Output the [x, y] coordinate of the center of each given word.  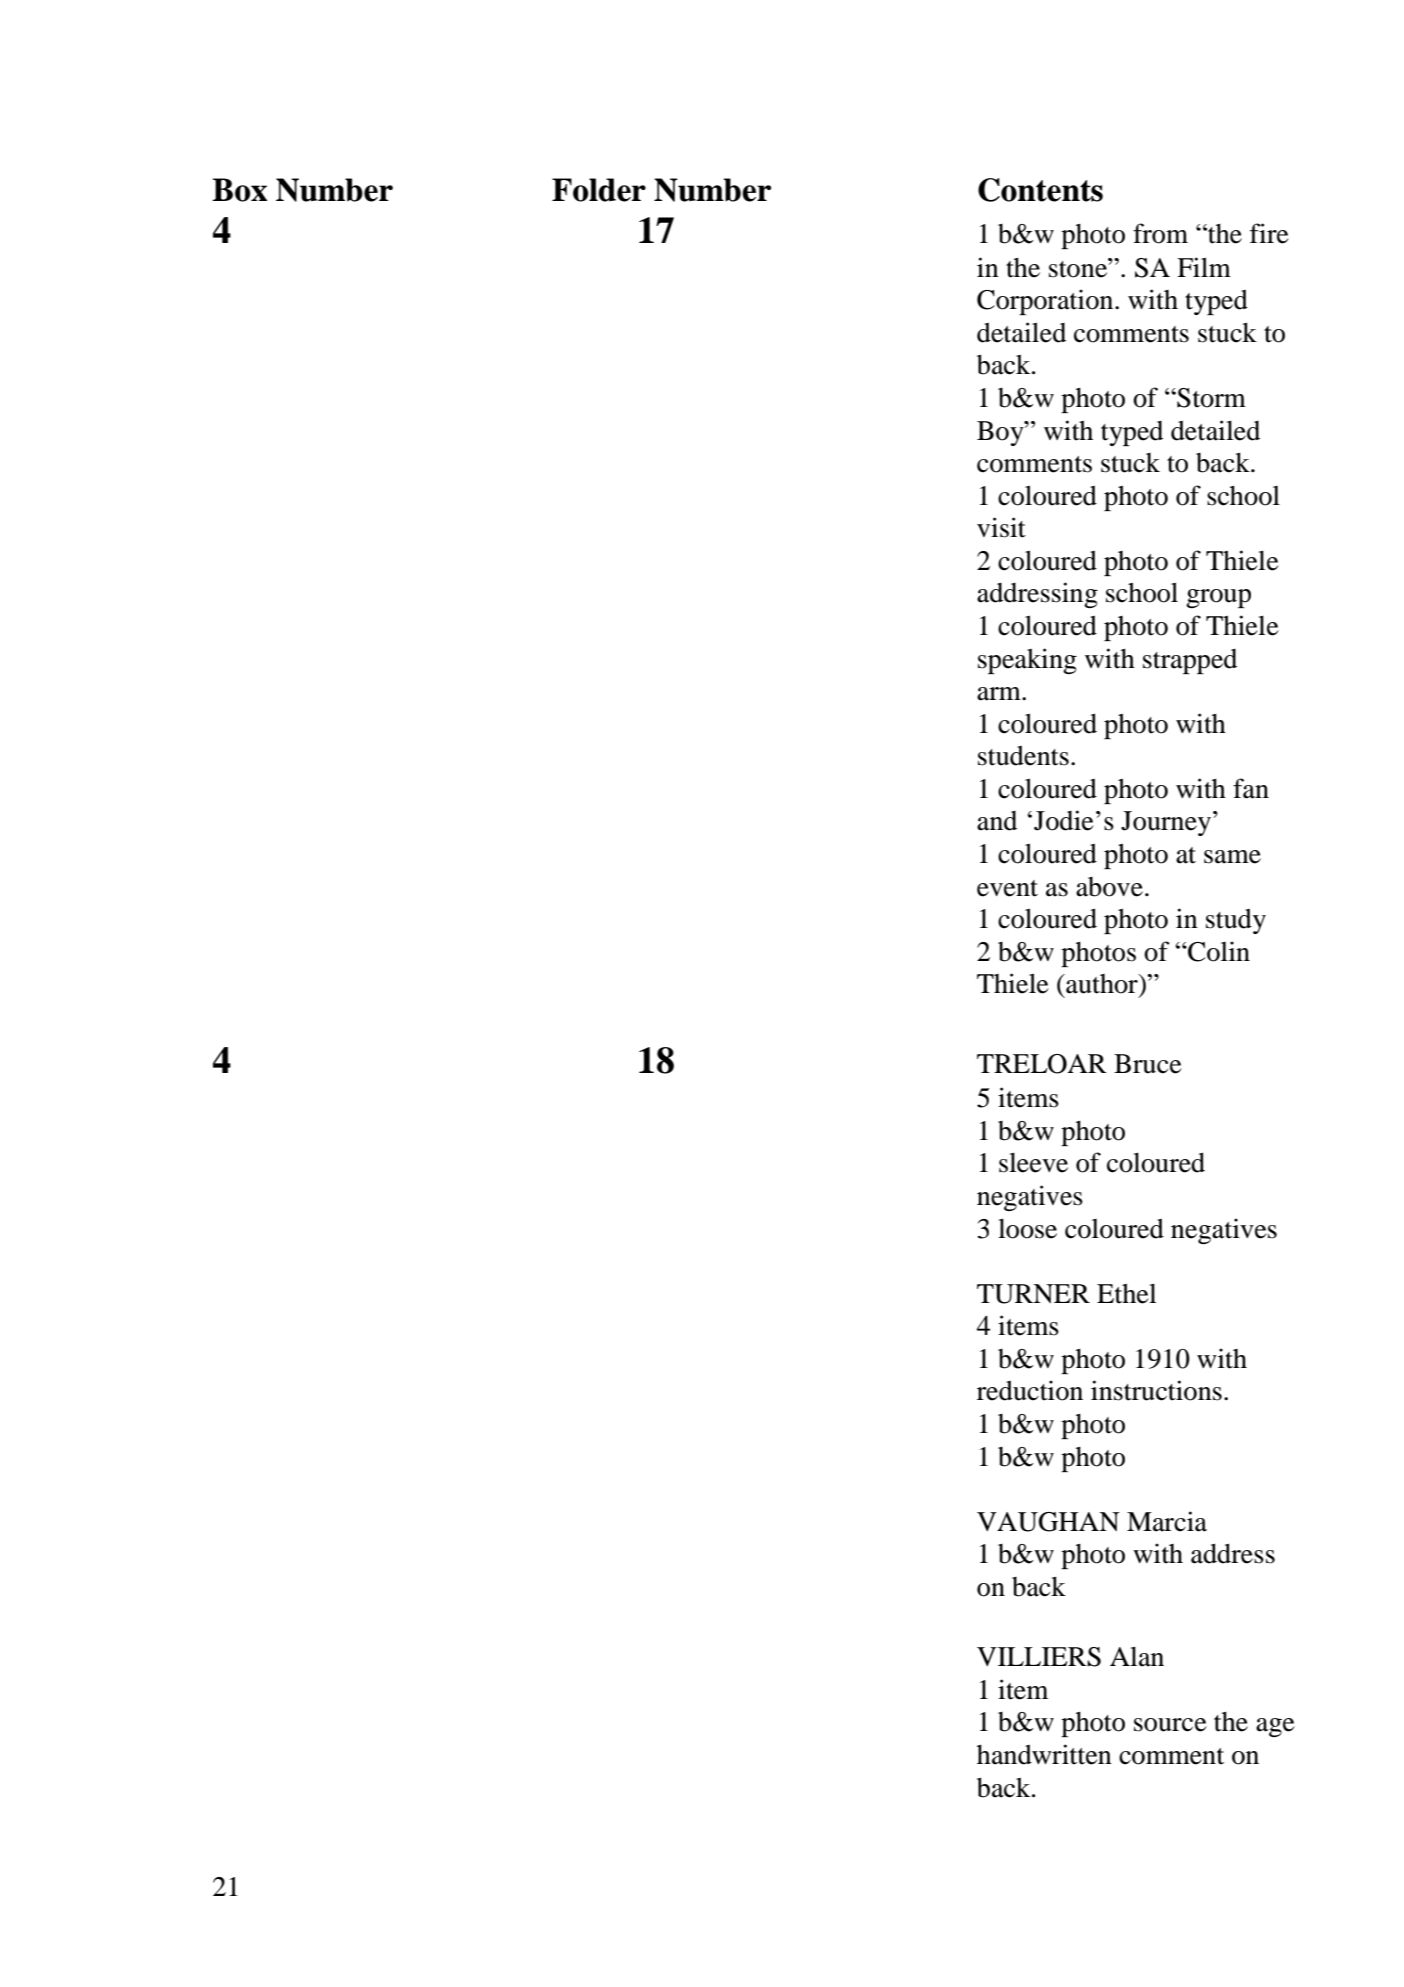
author [1102, 984]
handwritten [1044, 1754]
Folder [599, 190]
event [1007, 888]
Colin [1218, 951]
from [1160, 233]
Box [239, 190]
